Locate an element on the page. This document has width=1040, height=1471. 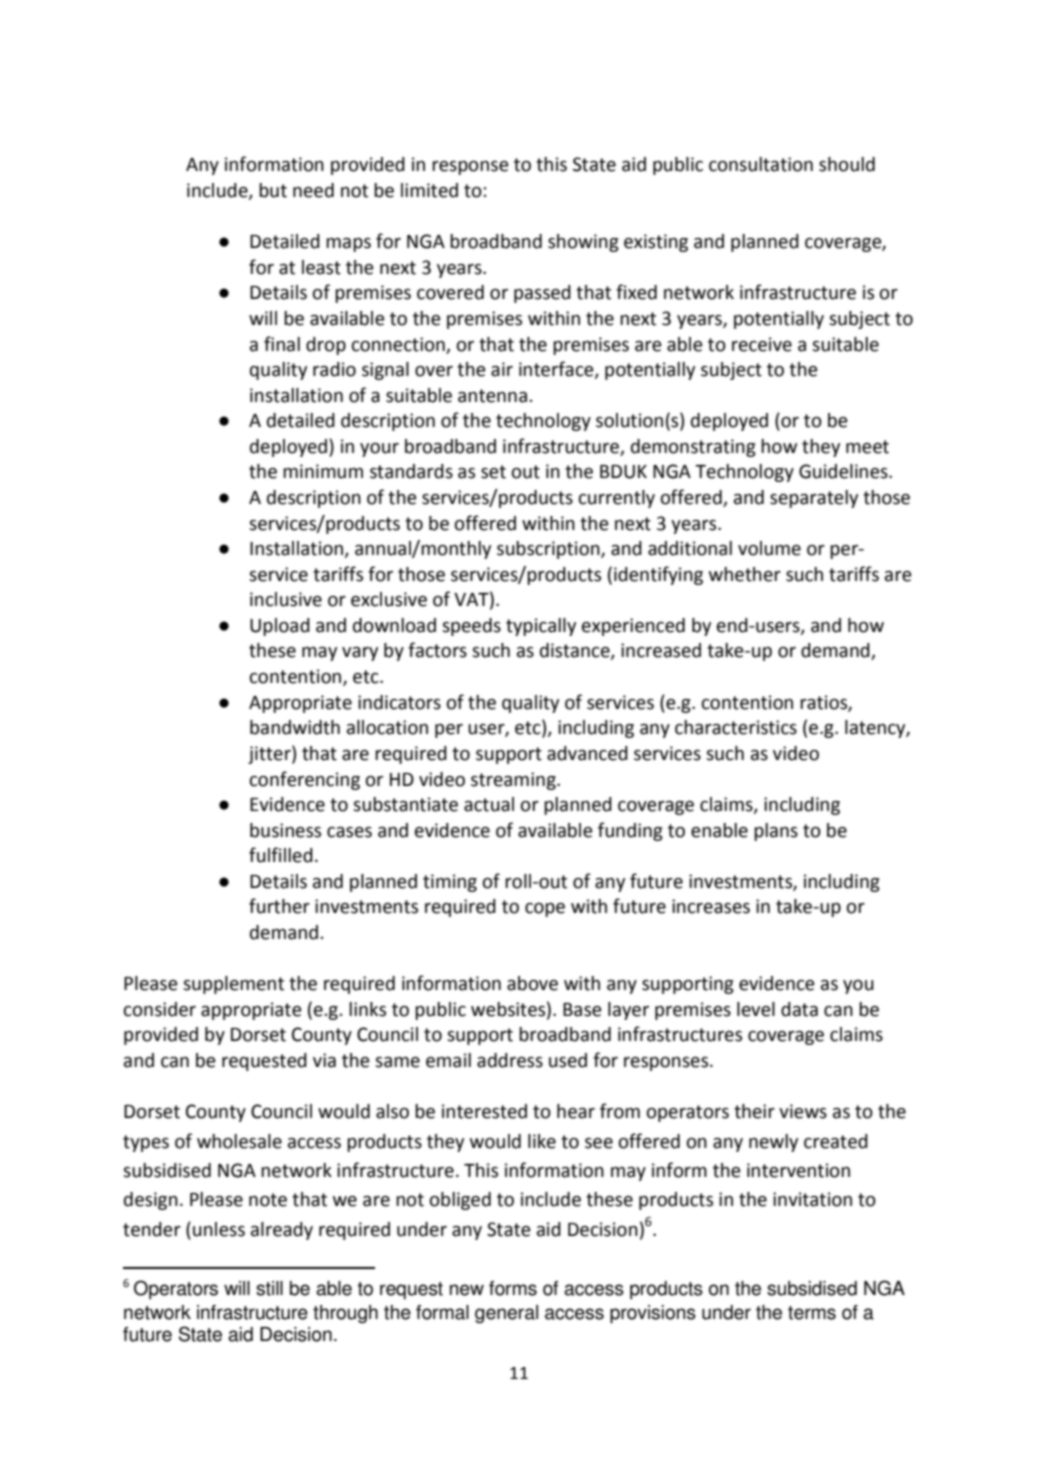
consultation is located at coordinates (761, 164).
